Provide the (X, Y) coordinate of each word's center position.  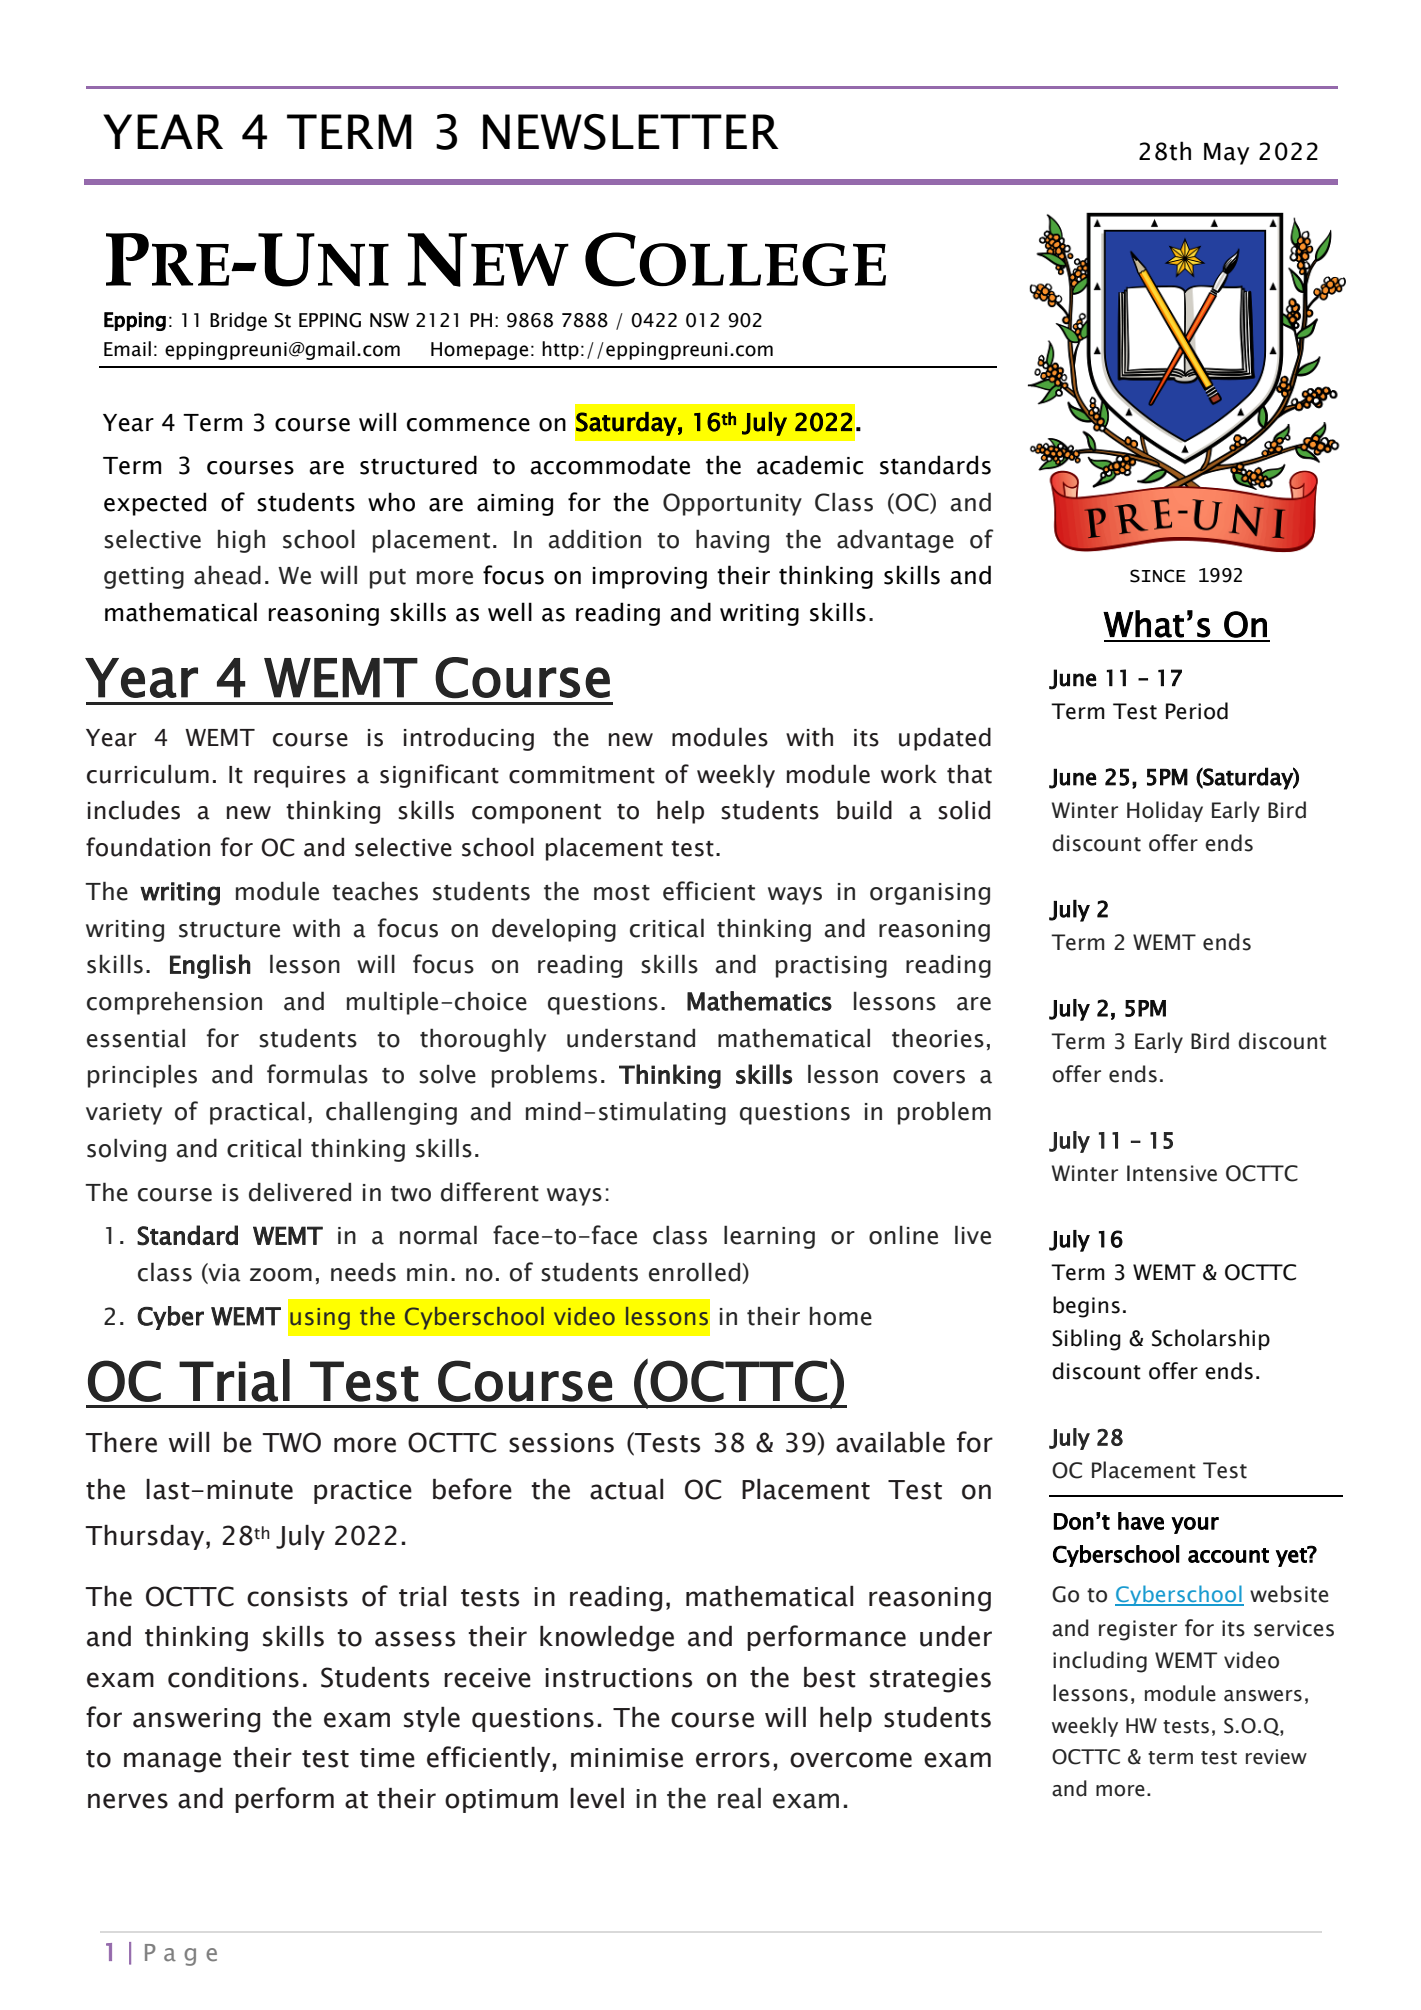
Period (1197, 711)
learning (769, 1237)
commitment (582, 775)
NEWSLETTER (631, 132)
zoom (281, 1275)
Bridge (238, 321)
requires (300, 777)
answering (196, 1720)
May (1226, 154)
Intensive (1172, 1173)
